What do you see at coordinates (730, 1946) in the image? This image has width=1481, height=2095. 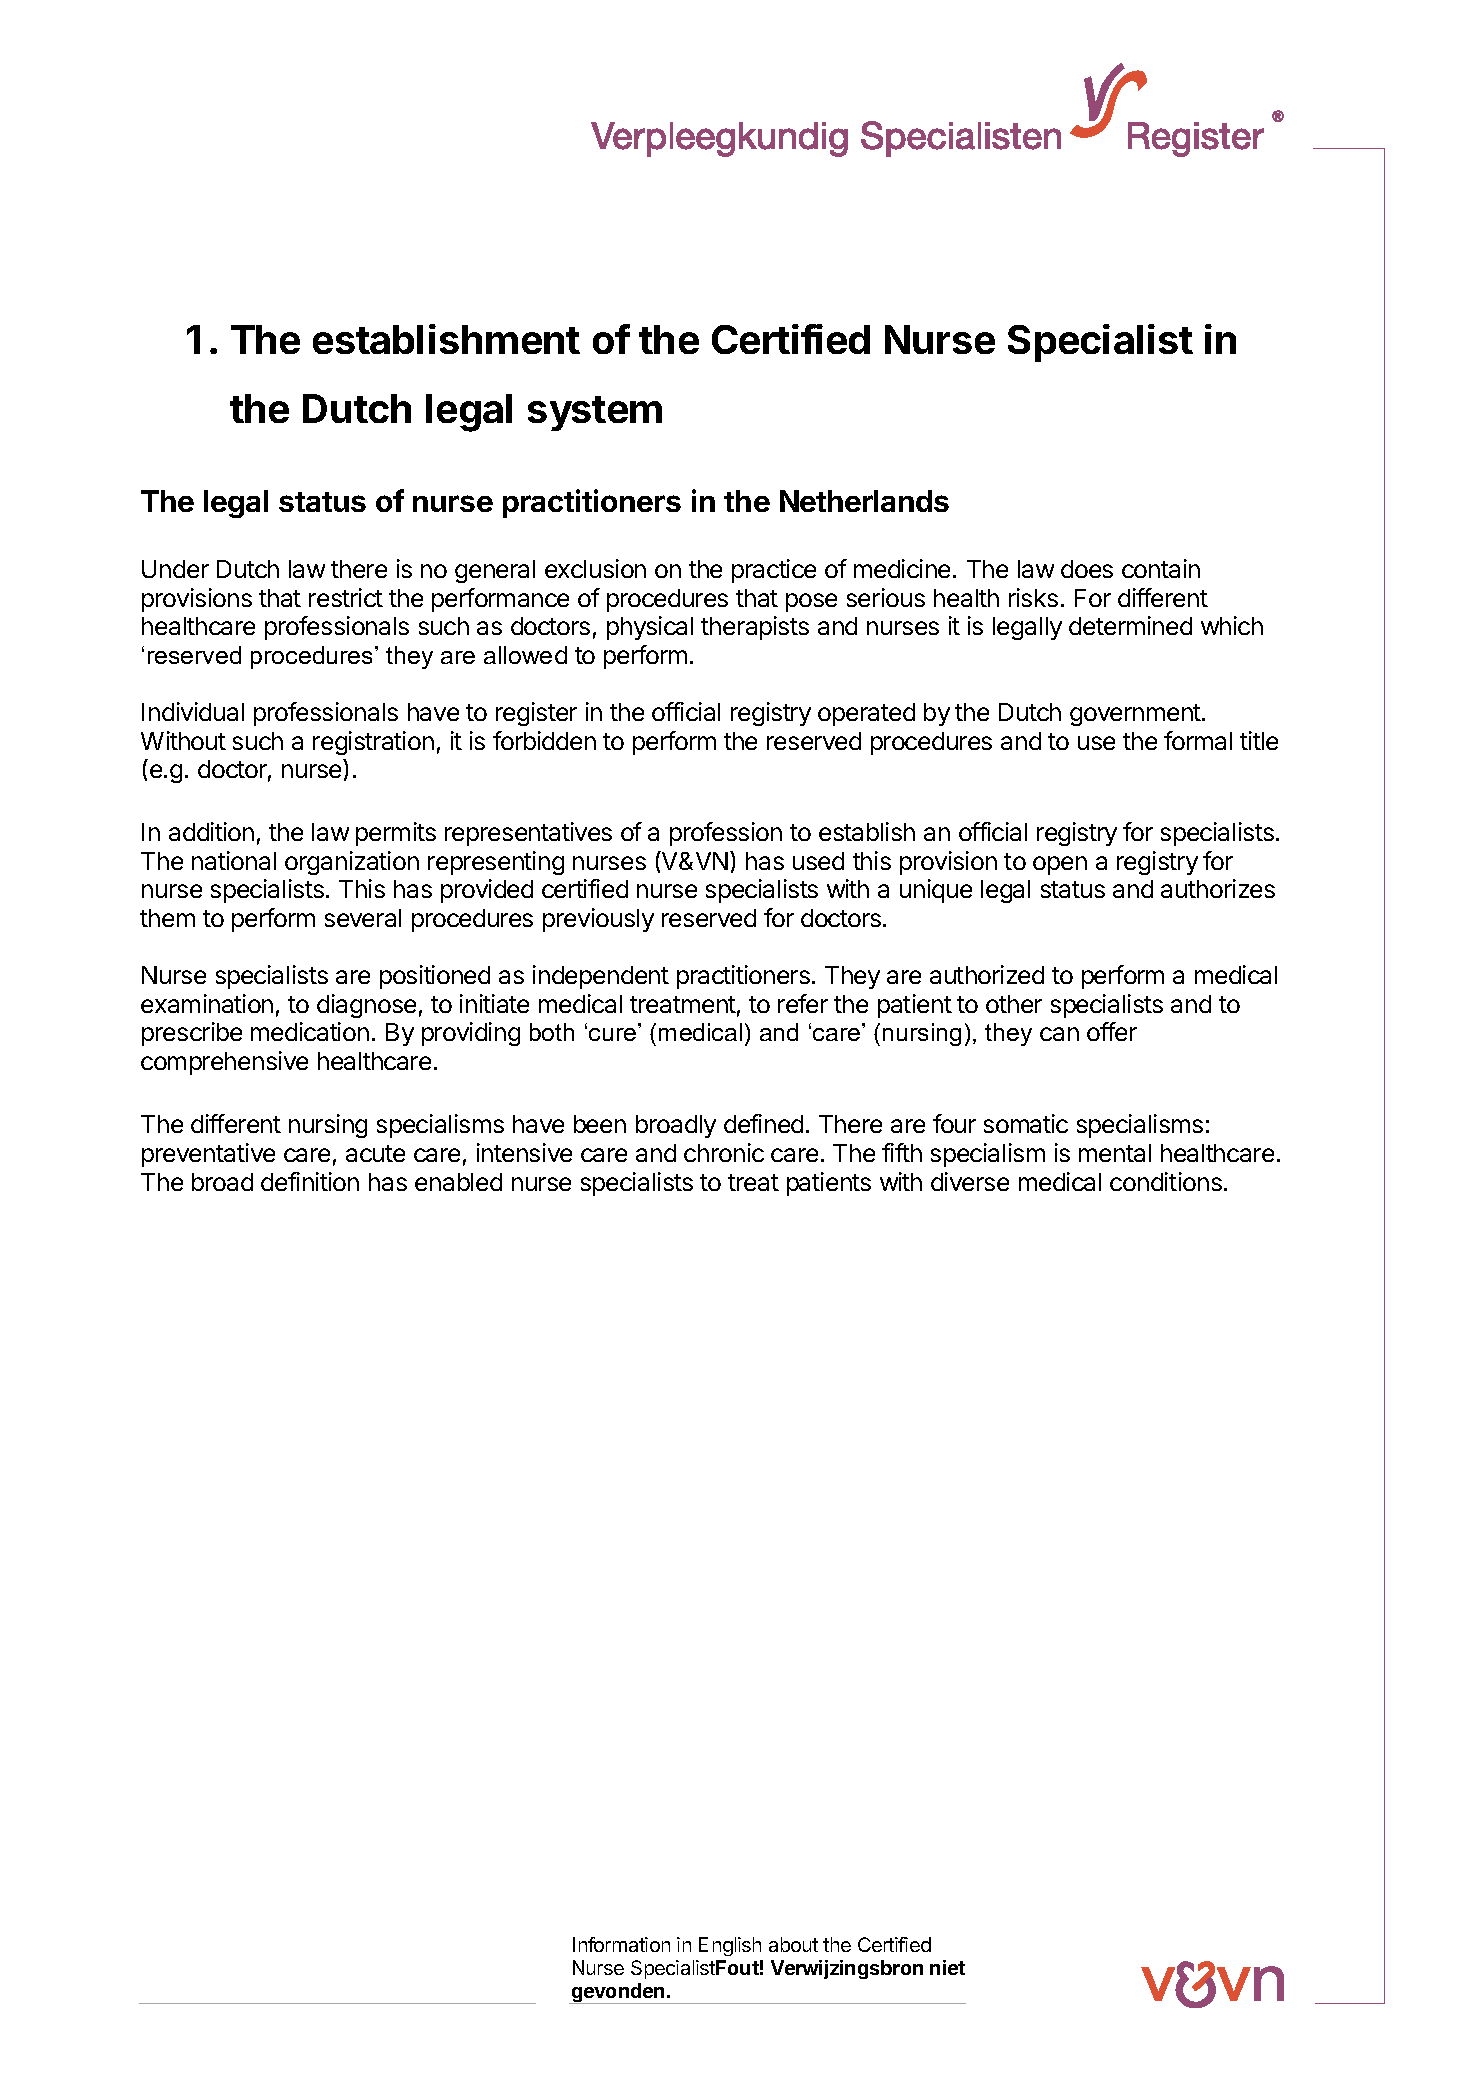 I see `English` at bounding box center [730, 1946].
